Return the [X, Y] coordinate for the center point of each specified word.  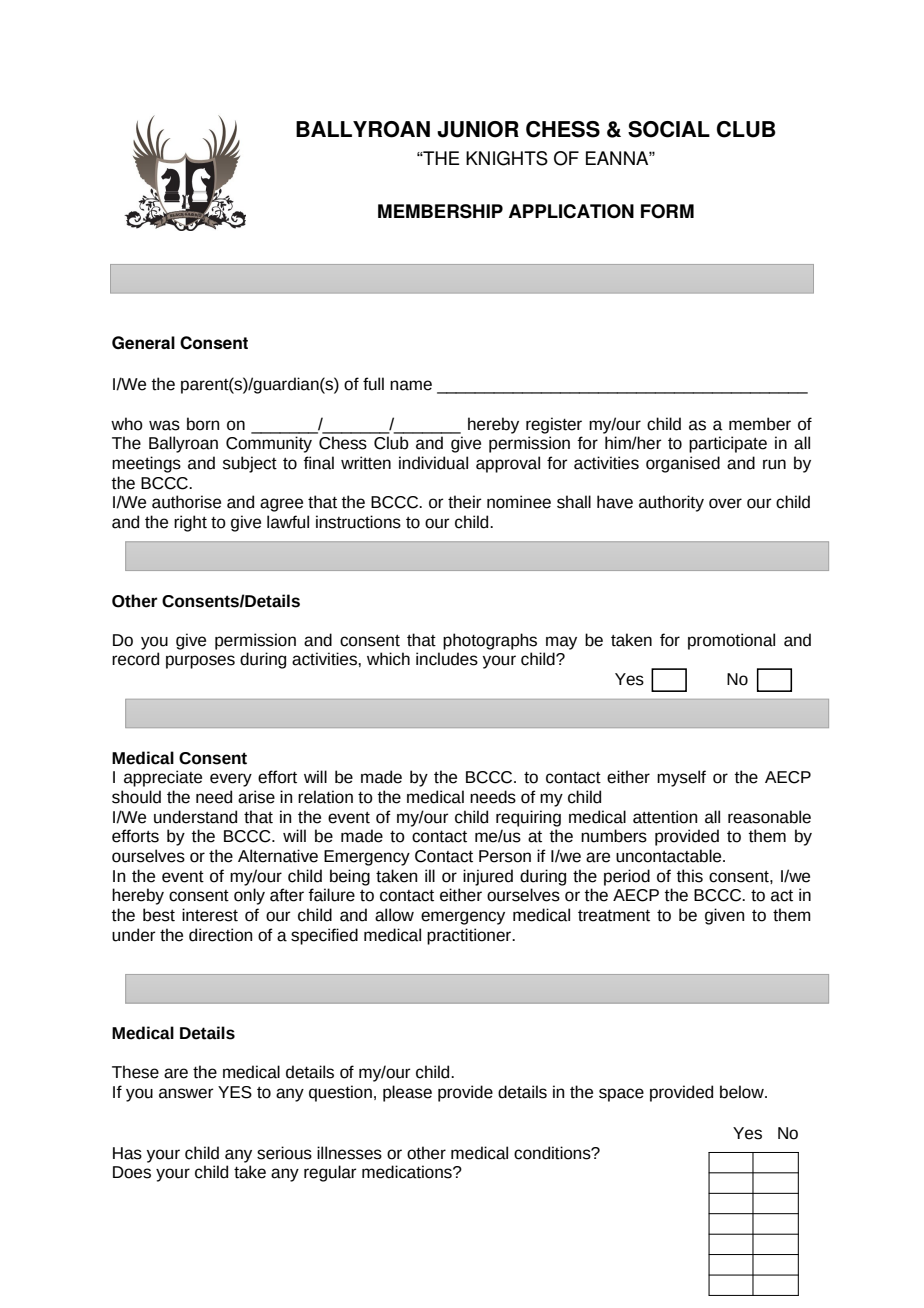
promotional [731, 641]
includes [447, 659]
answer [186, 1093]
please [407, 1093]
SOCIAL [669, 129]
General [143, 342]
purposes [200, 662]
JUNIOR [478, 129]
